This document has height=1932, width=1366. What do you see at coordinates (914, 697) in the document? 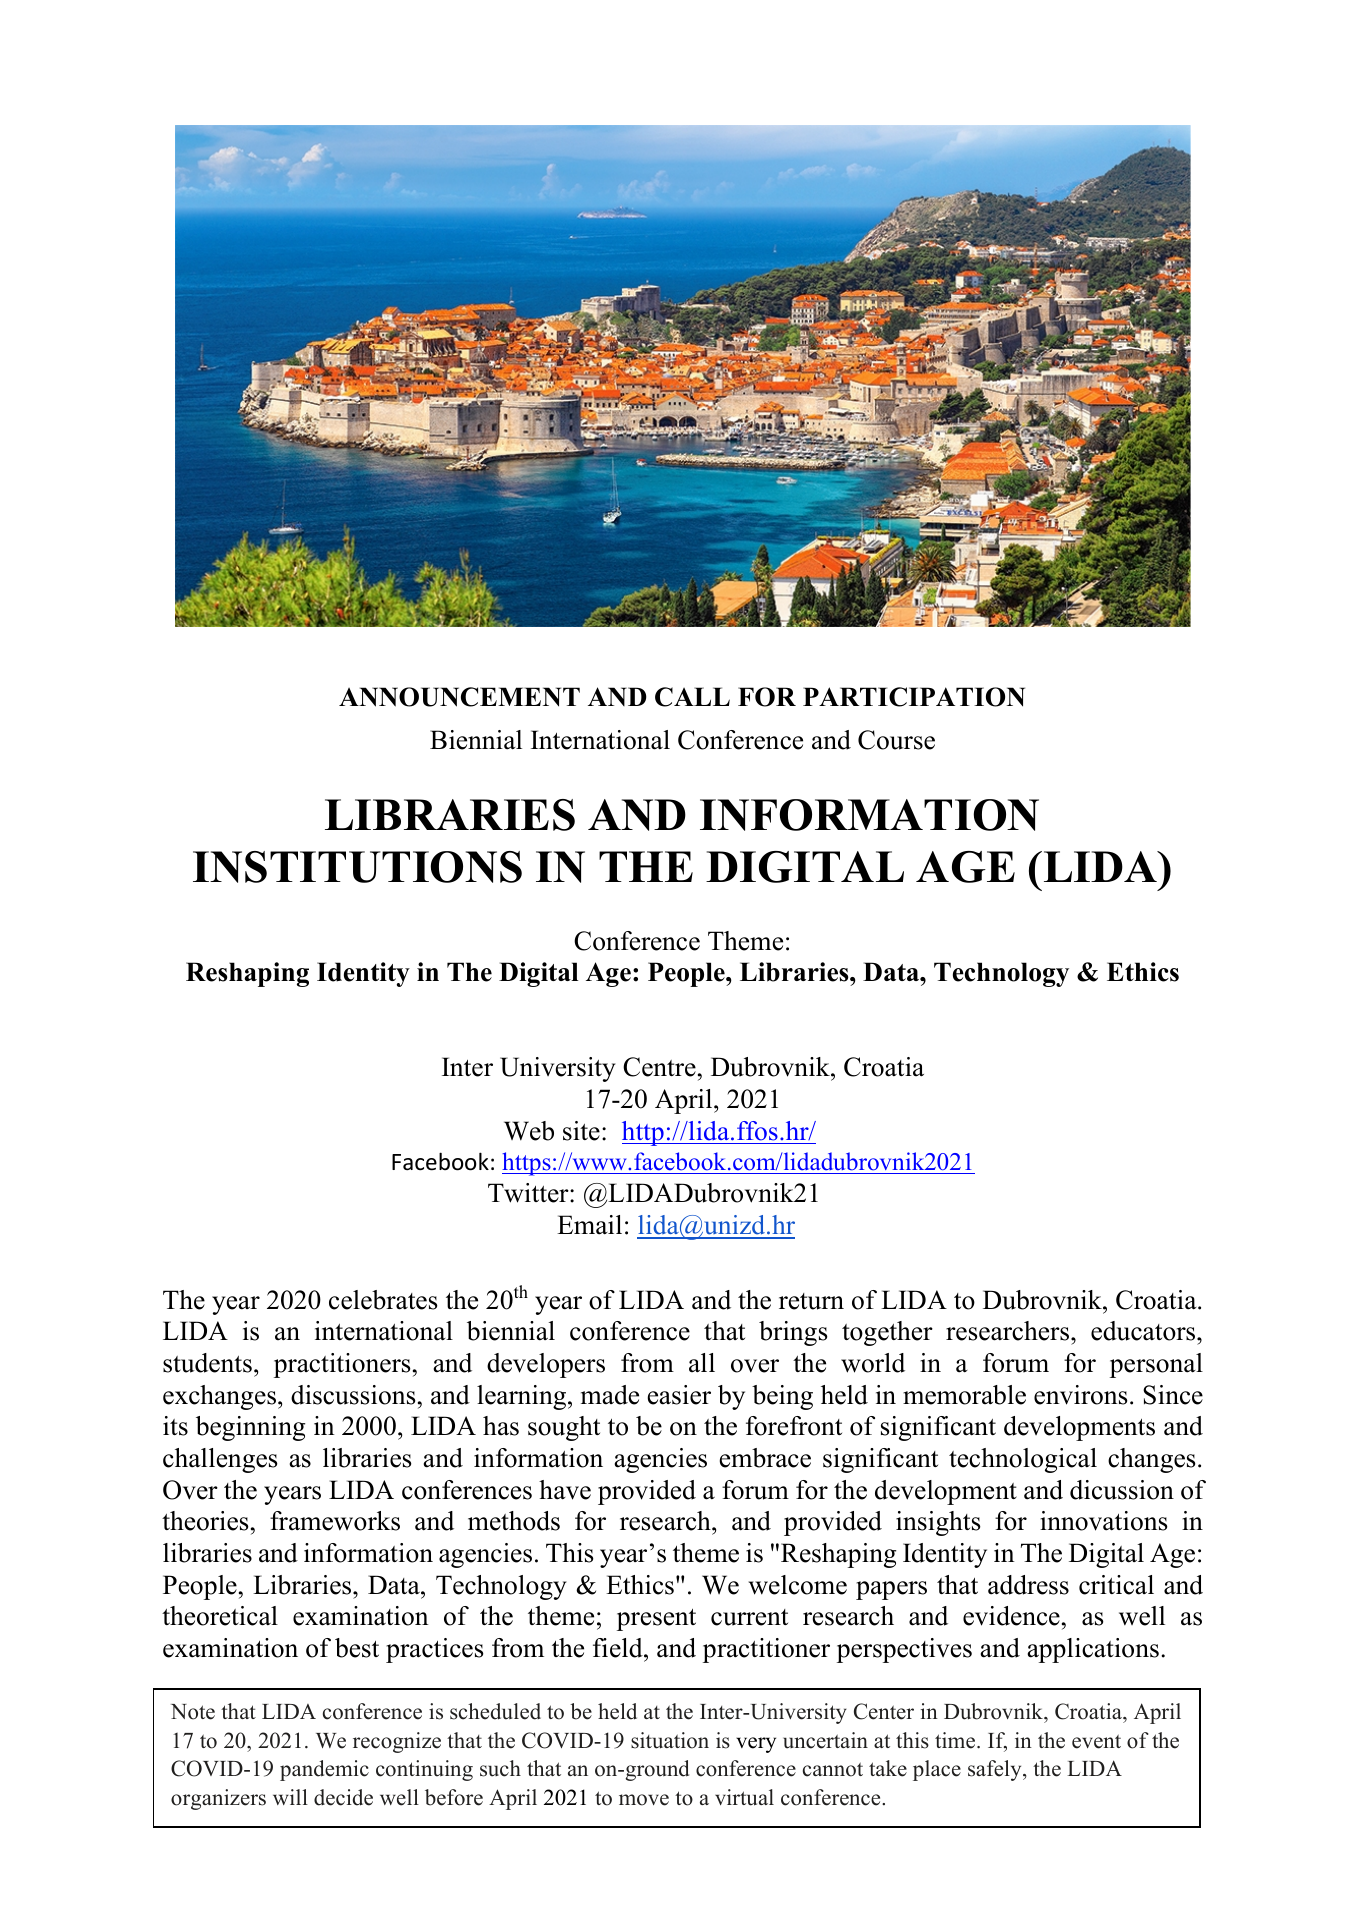
I see `PARTICIPATION` at bounding box center [914, 697].
